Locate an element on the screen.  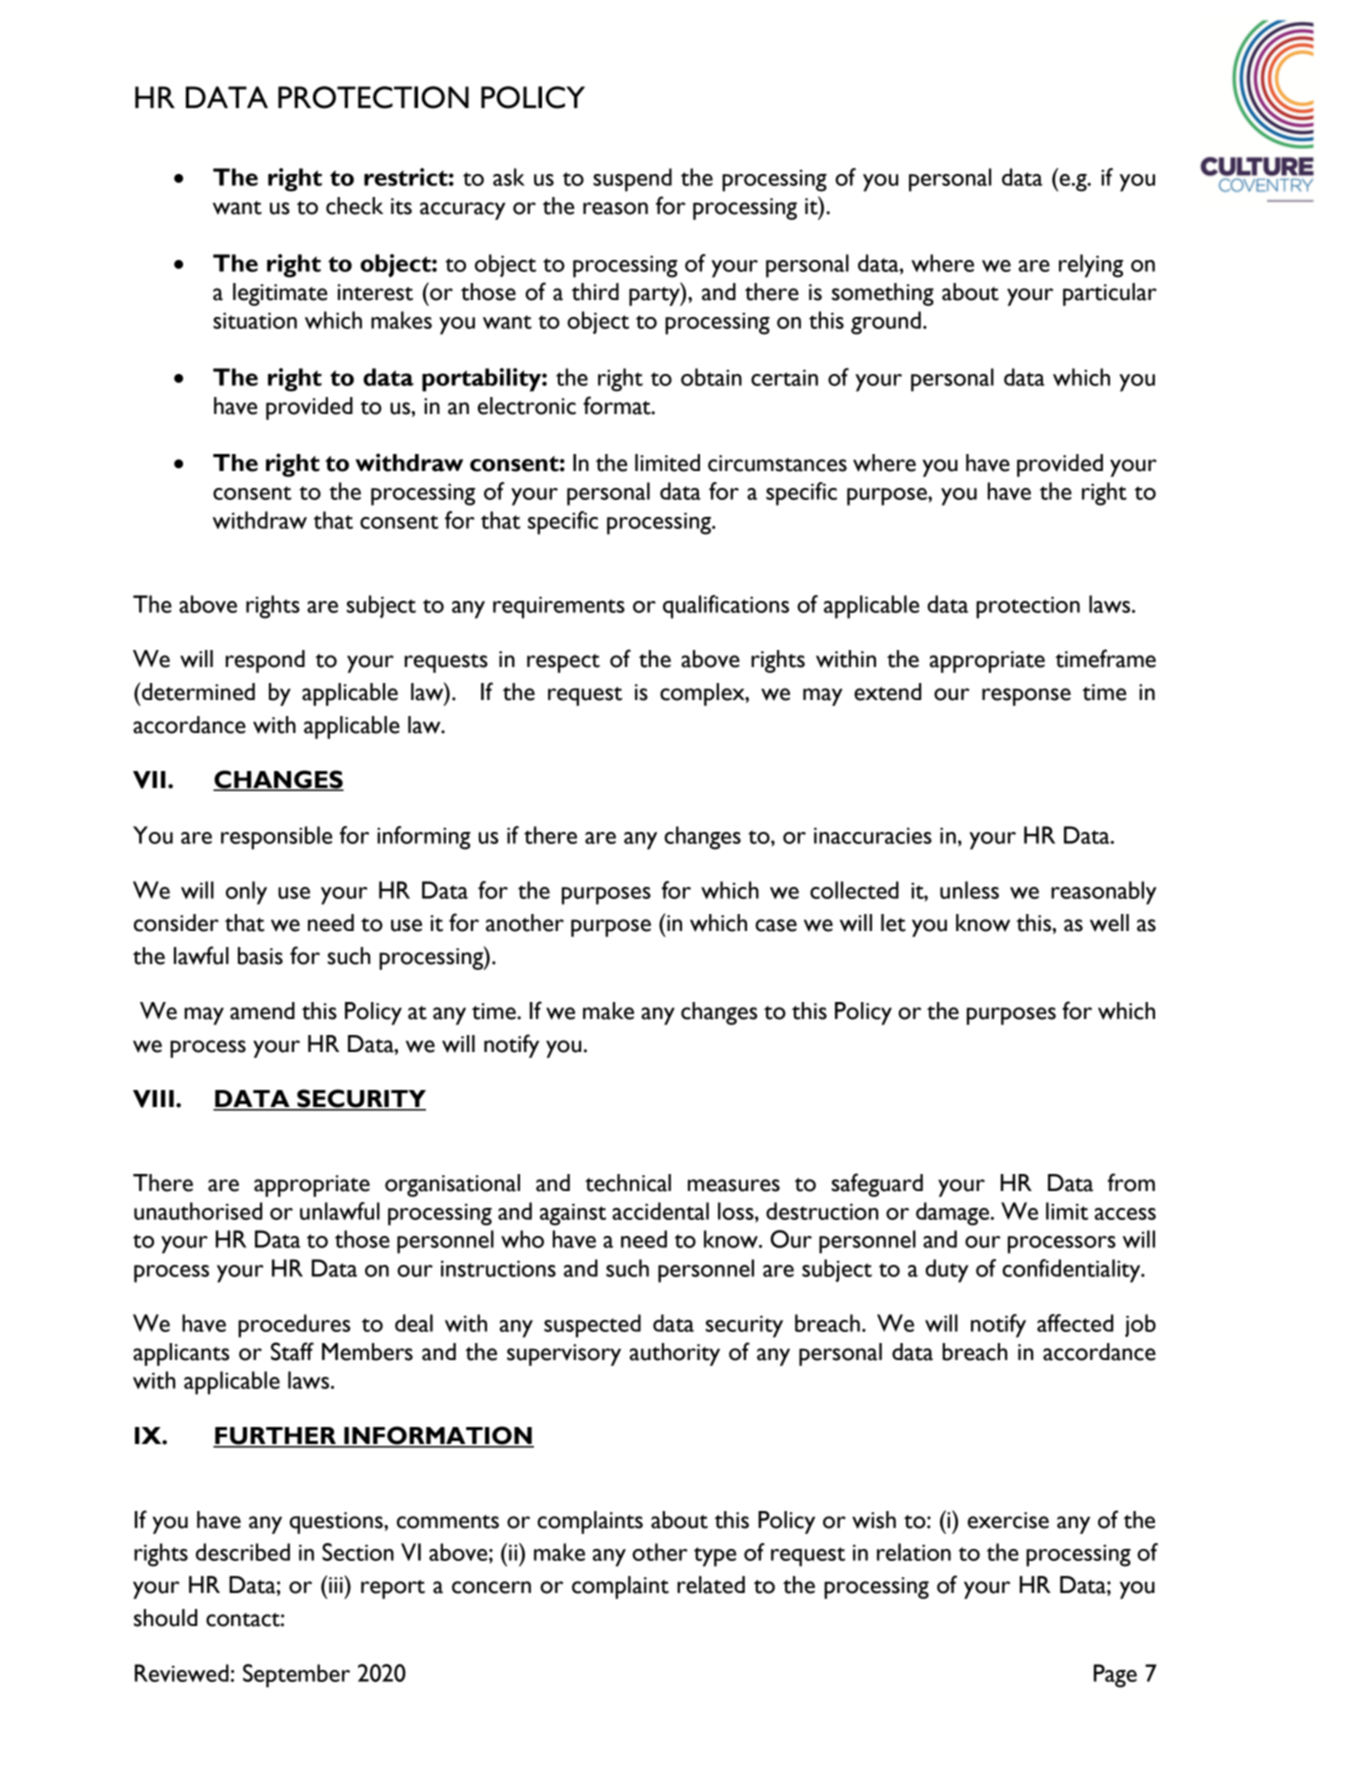
related is located at coordinates (711, 1585).
